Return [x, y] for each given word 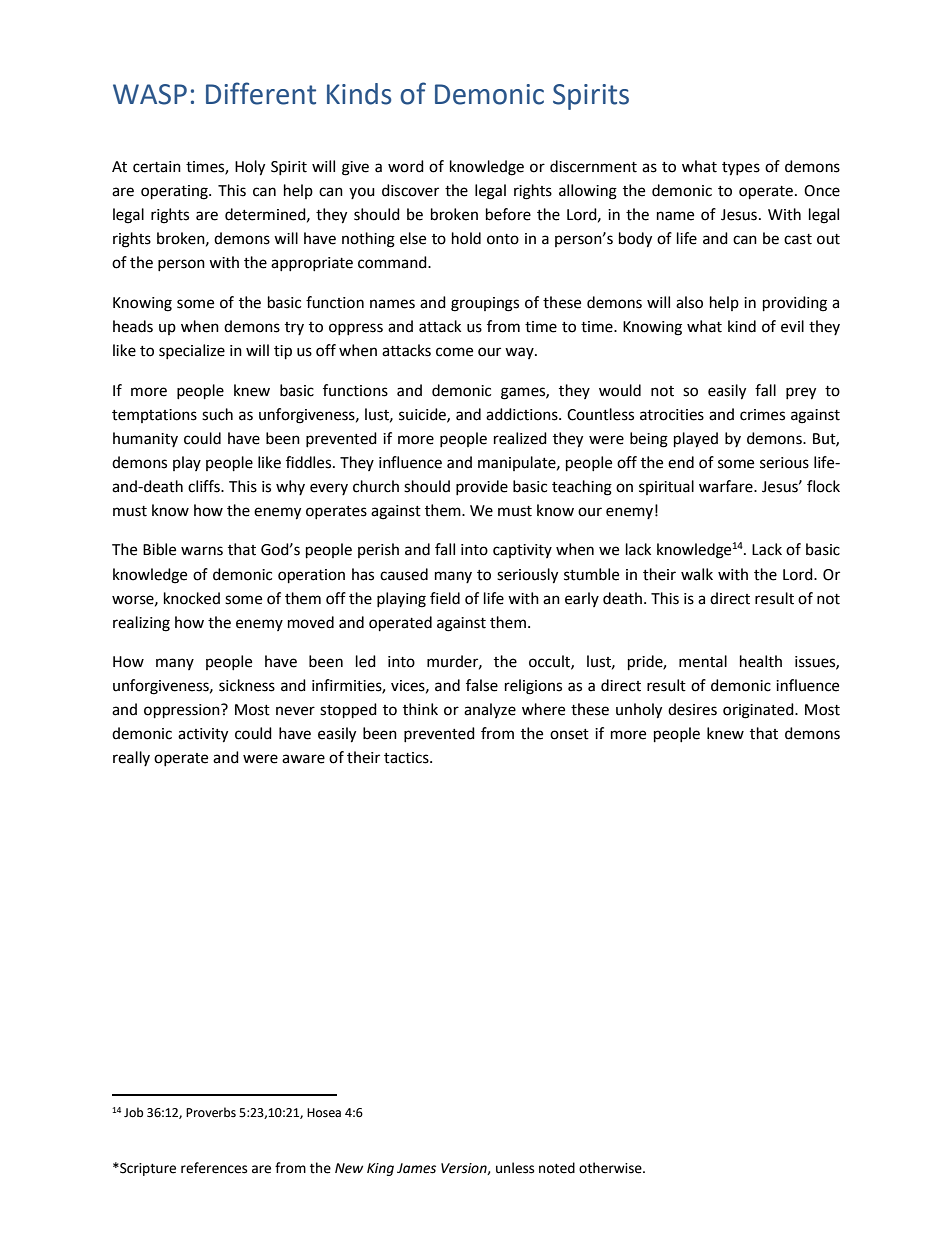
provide [482, 487]
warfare [727, 486]
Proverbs [211, 1112]
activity [203, 735]
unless [515, 1168]
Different [261, 93]
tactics [407, 758]
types [741, 169]
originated [759, 711]
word [406, 166]
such [217, 414]
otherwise [611, 1168]
